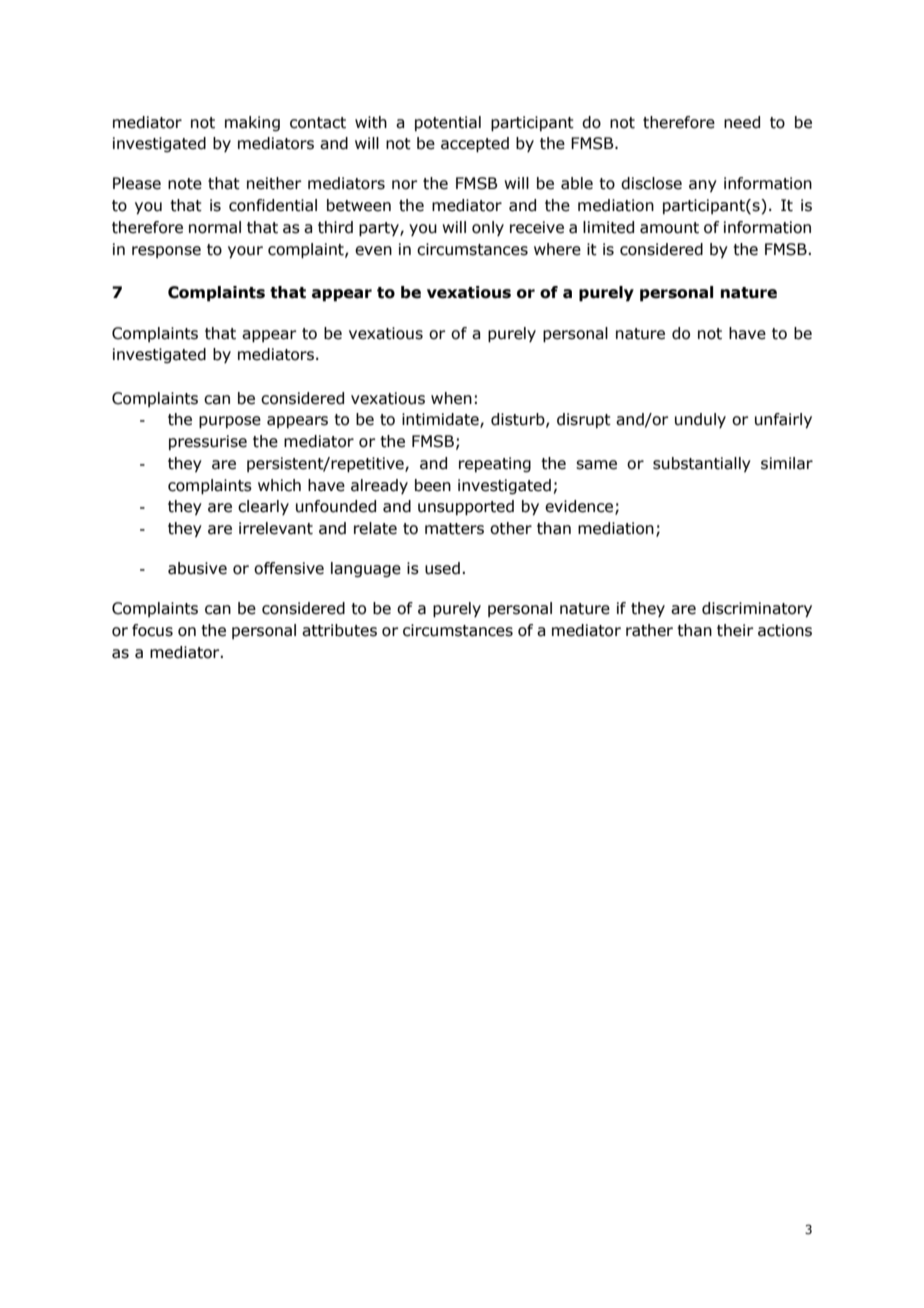  Describe the element at coordinates (451, 398) in the screenshot. I see `when` at that location.
